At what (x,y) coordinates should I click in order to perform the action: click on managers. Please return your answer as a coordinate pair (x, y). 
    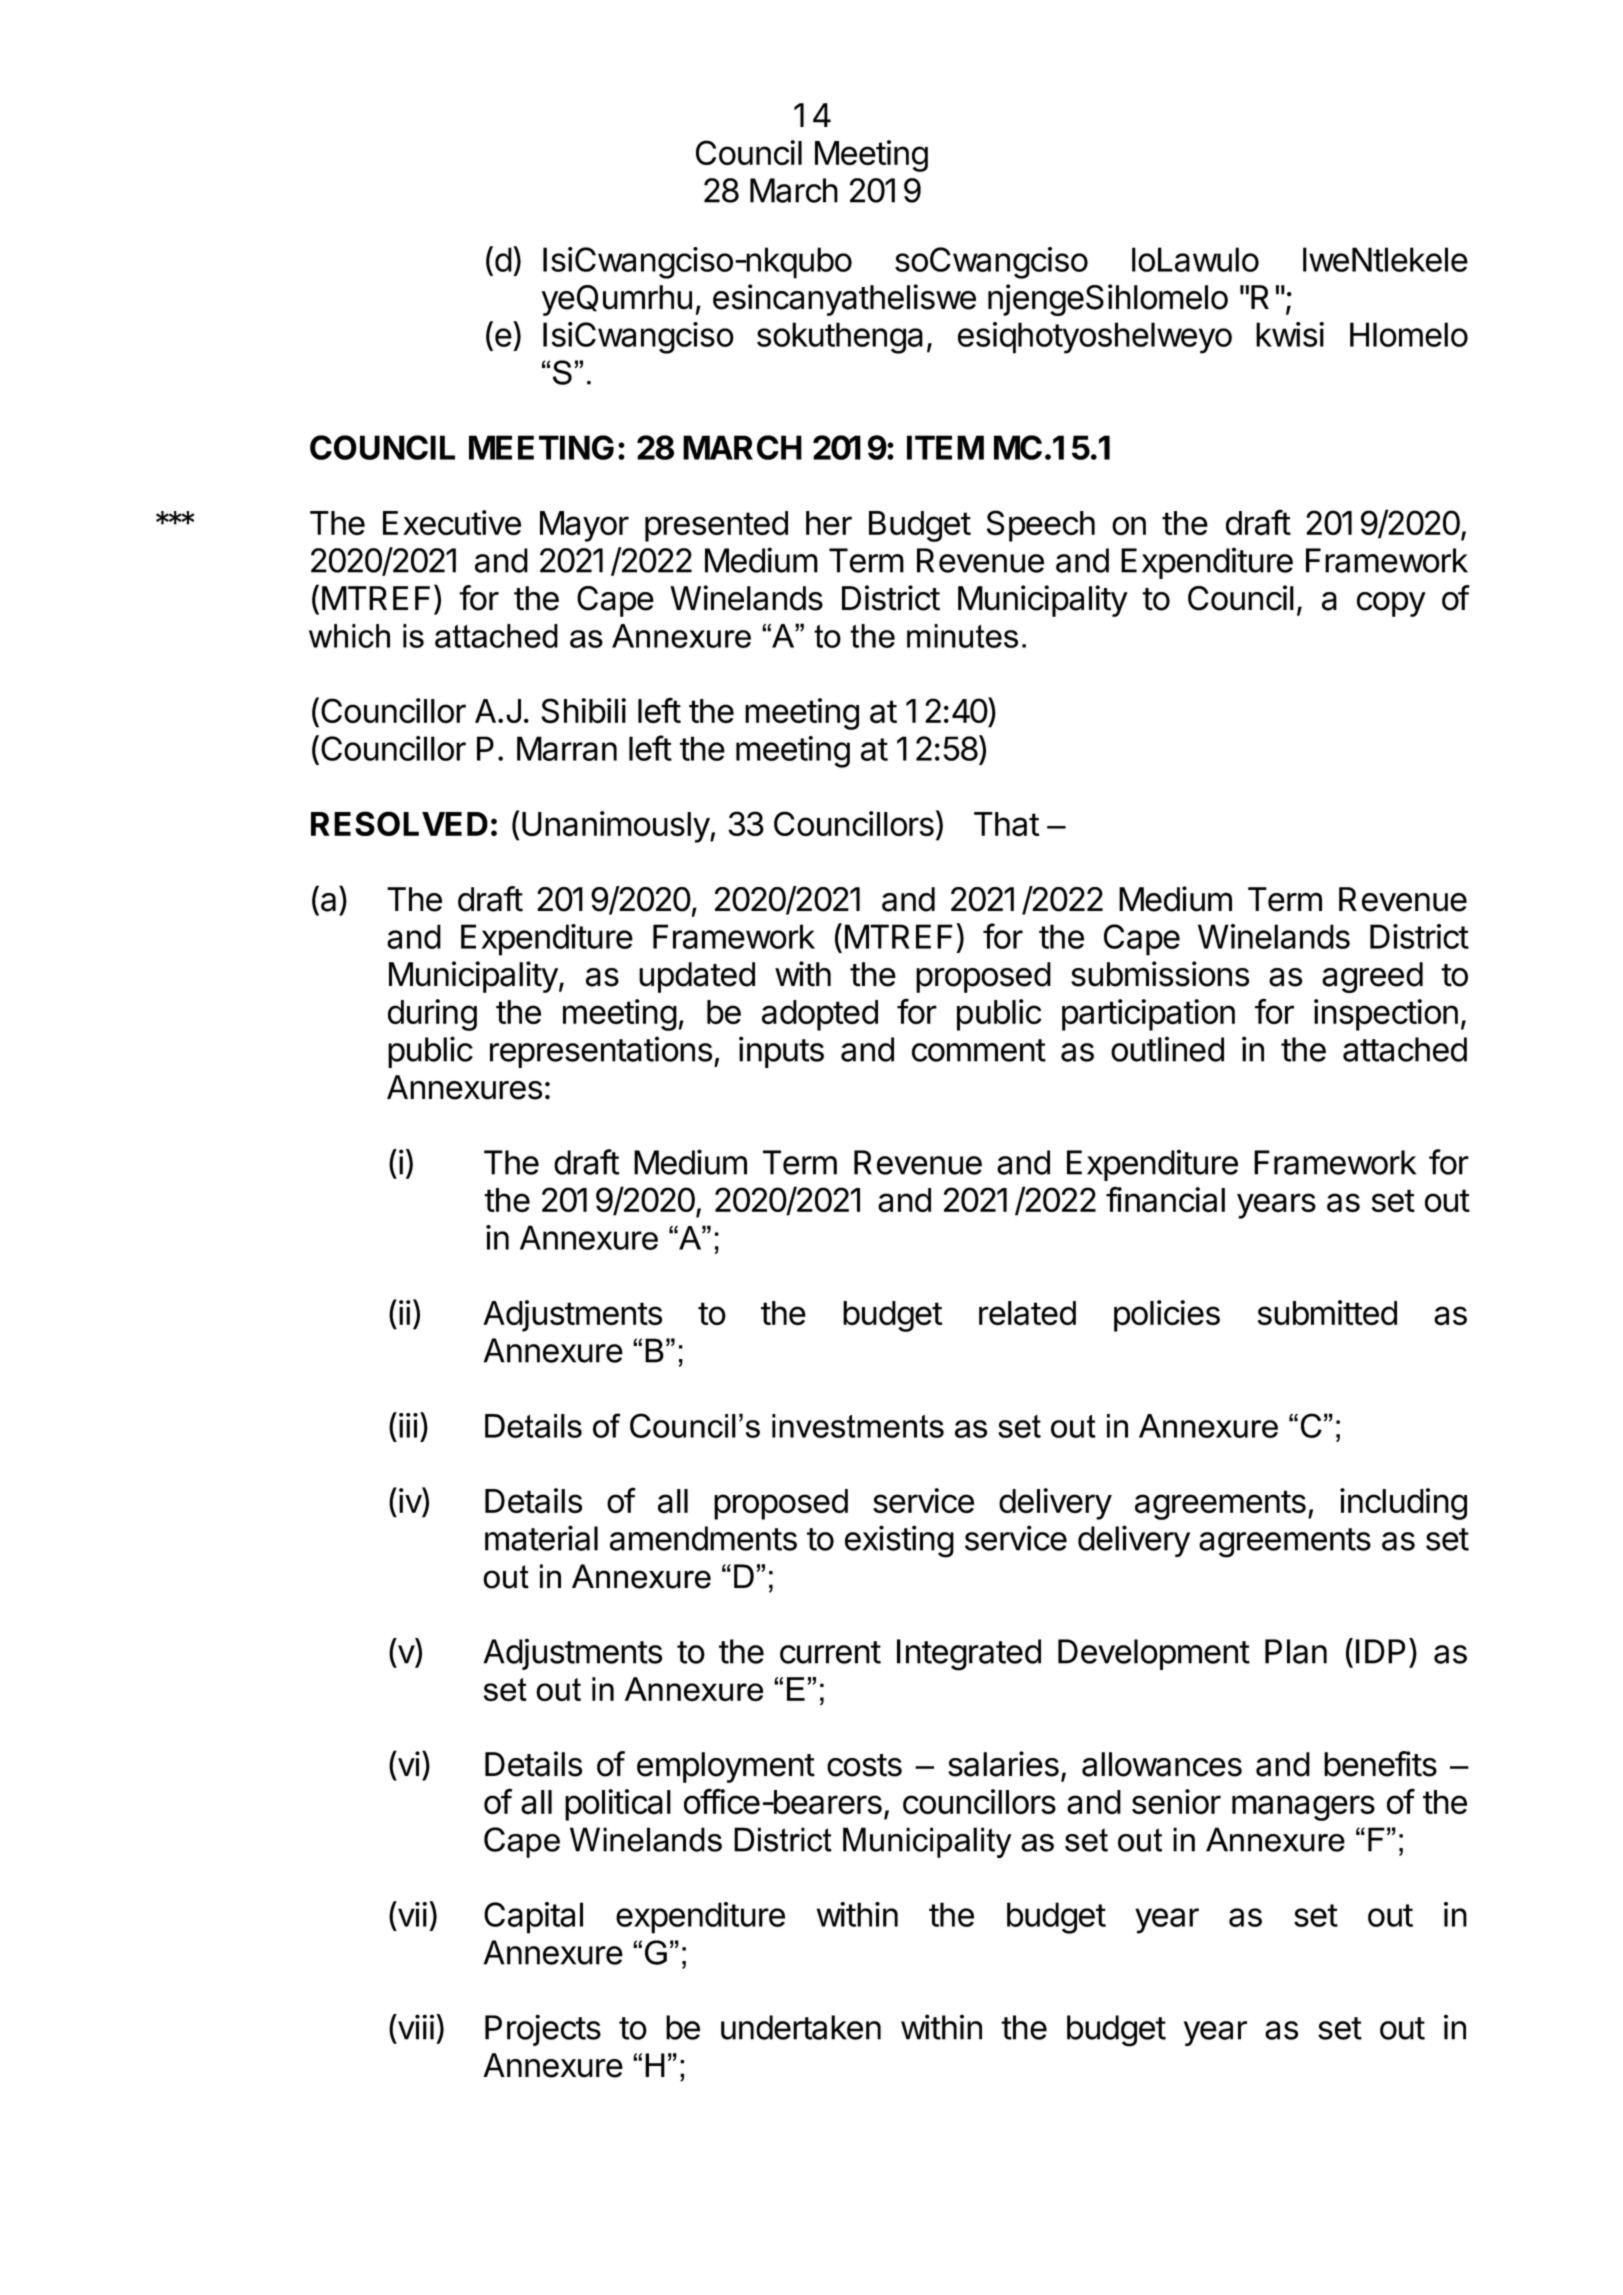
    Looking at the image, I should click on (1303, 1808).
